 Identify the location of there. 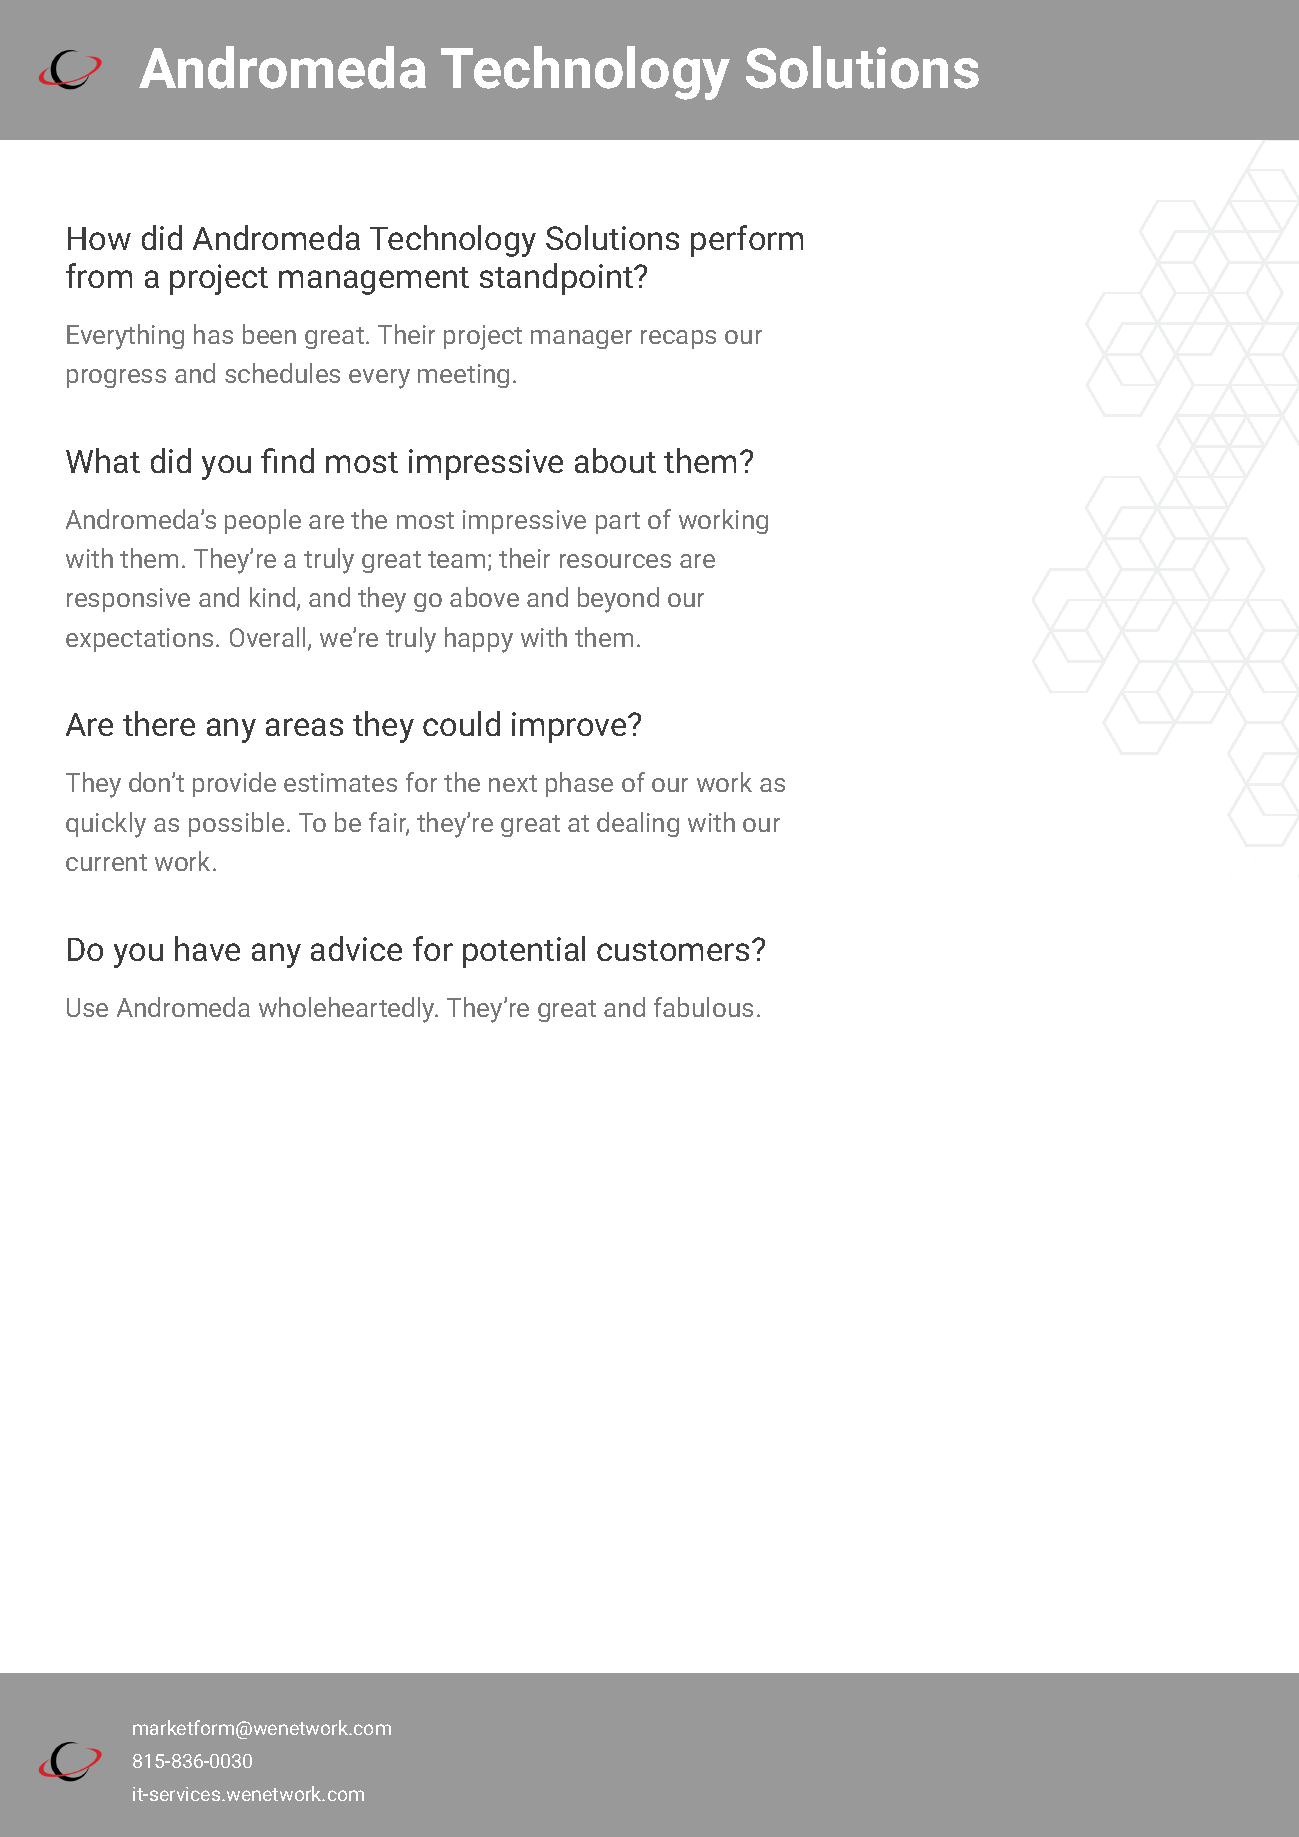
(159, 723).
